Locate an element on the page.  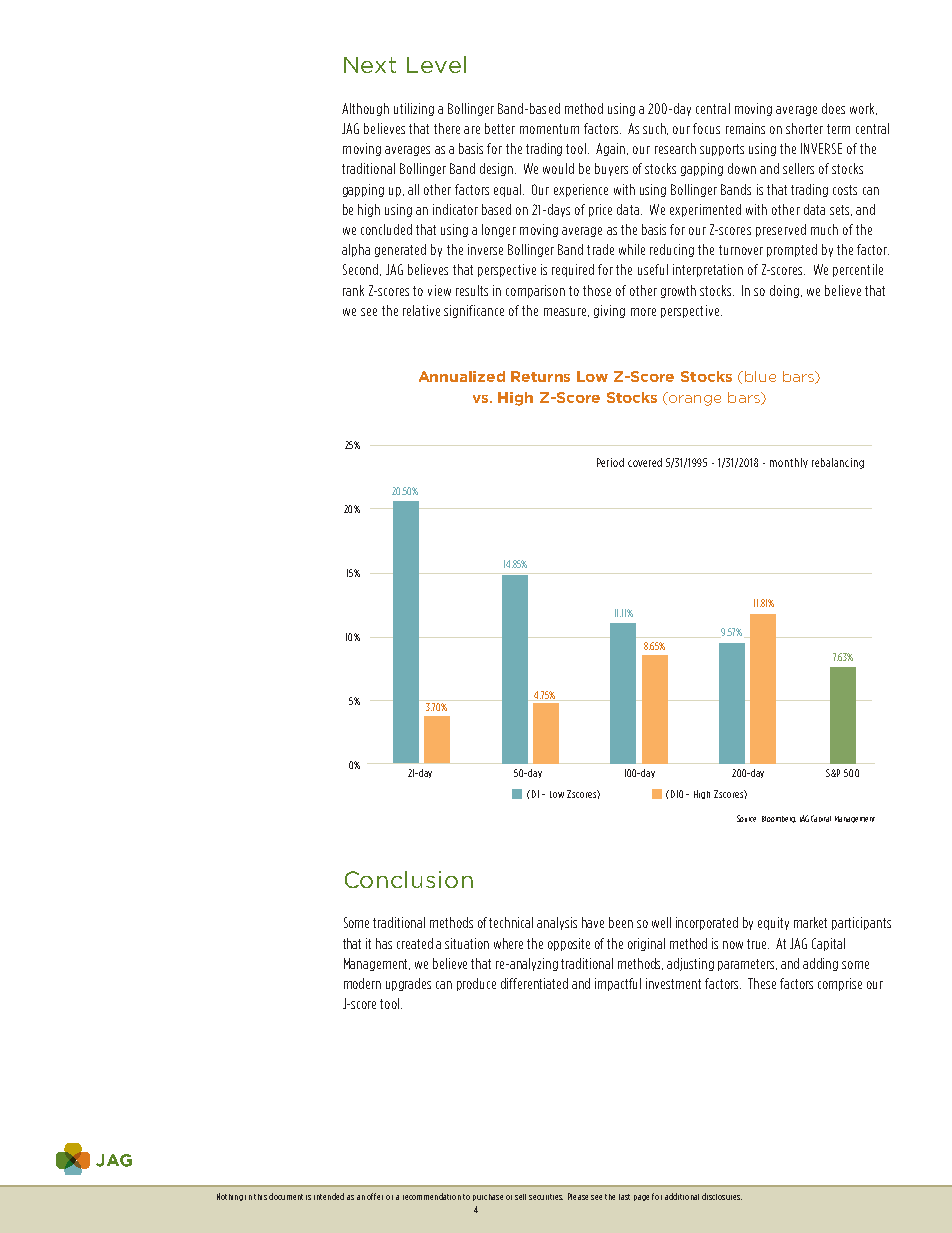
document is located at coordinates (286, 1196).
